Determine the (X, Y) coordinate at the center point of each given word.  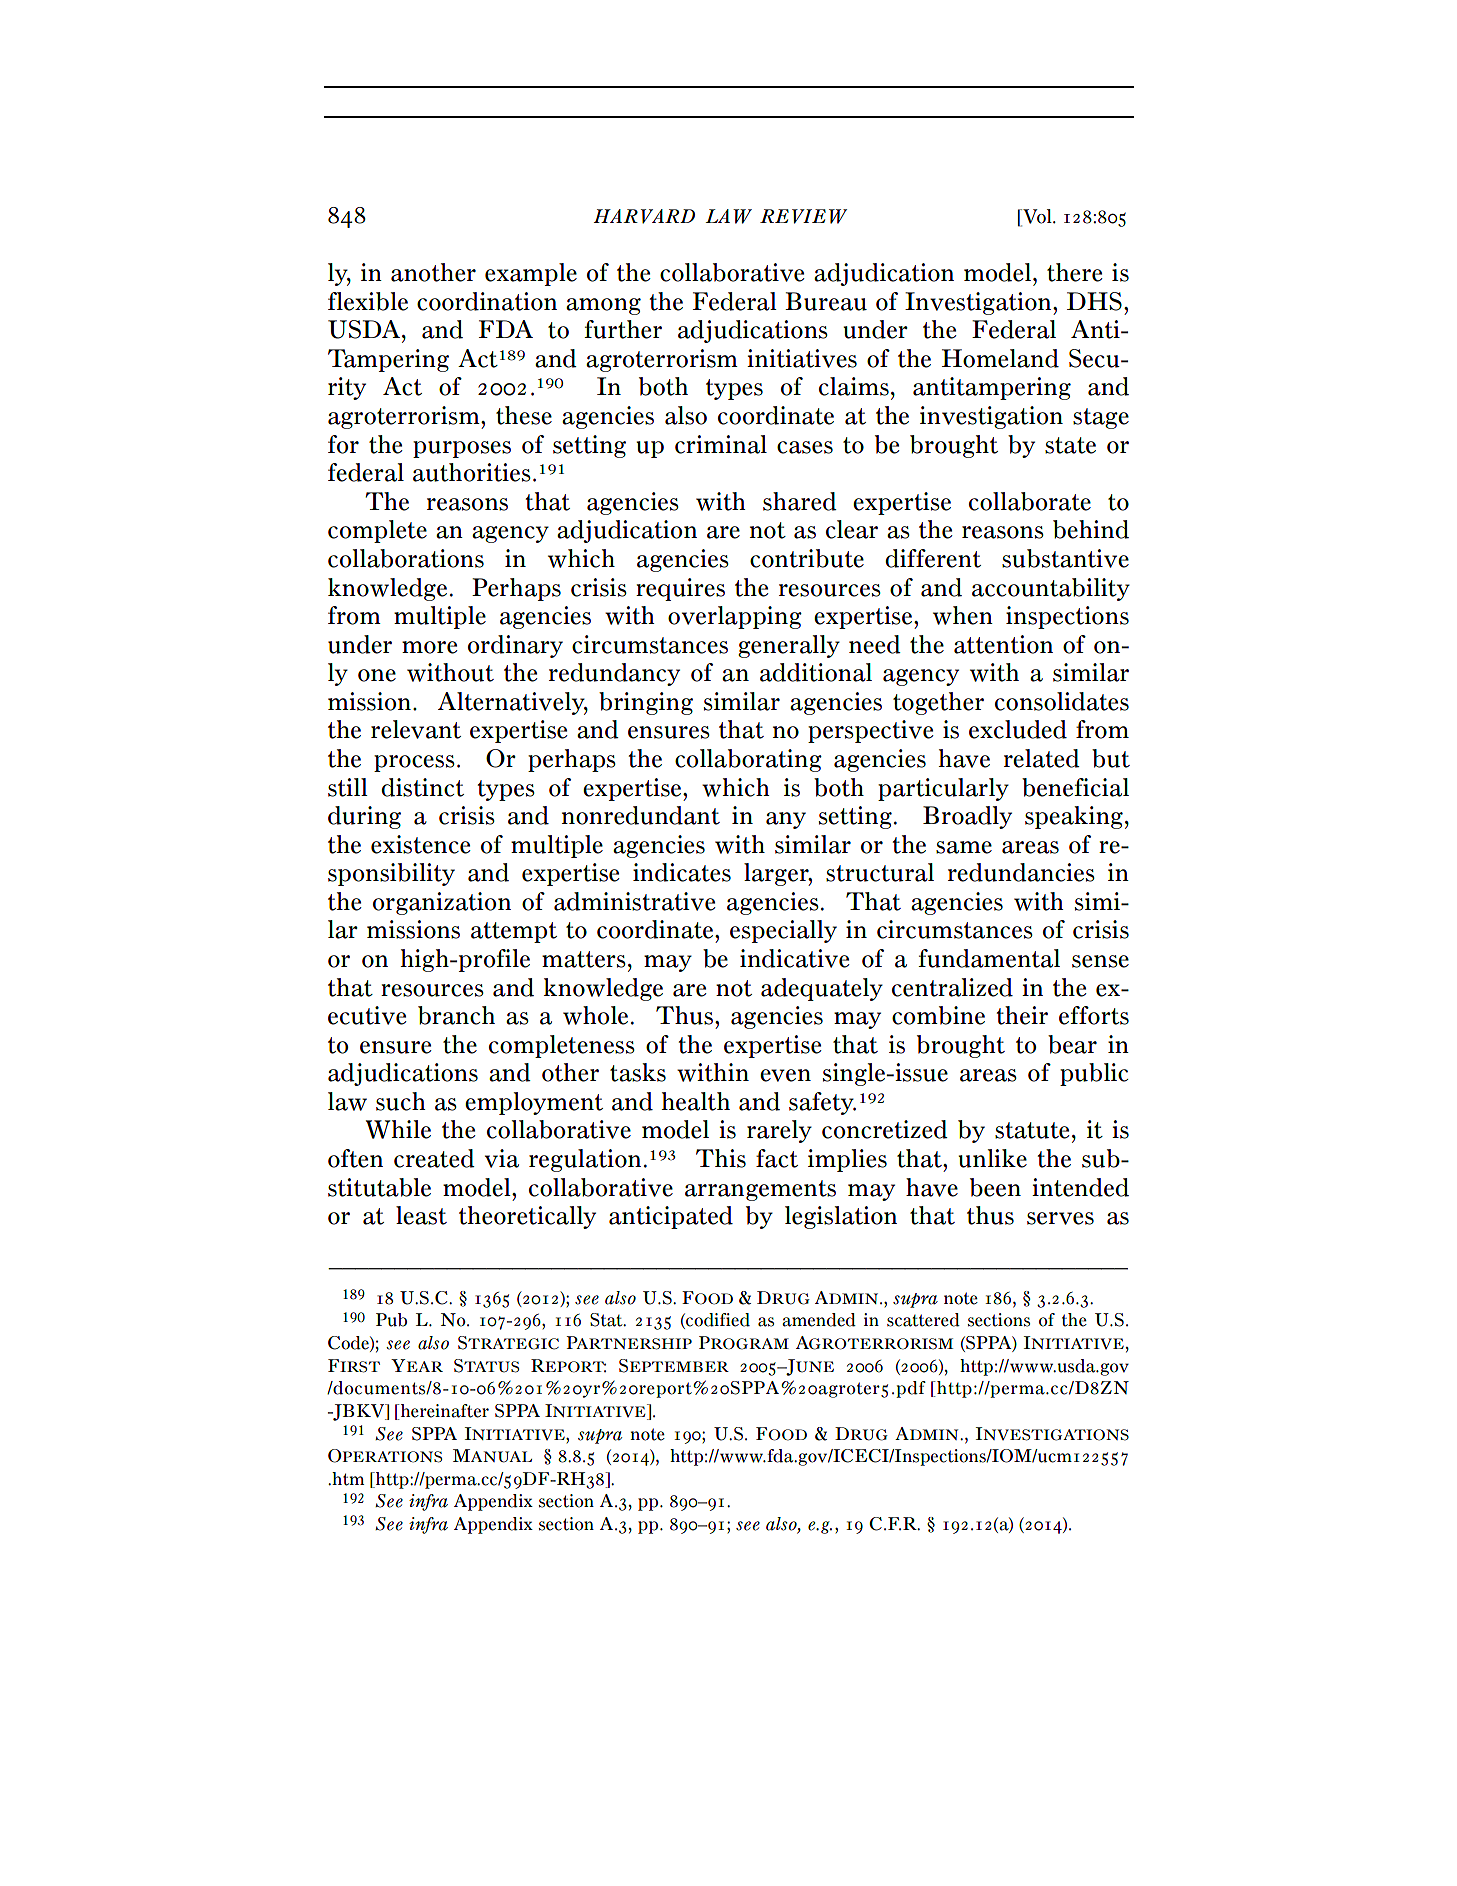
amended (819, 1320)
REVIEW (803, 216)
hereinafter (444, 1412)
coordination (487, 301)
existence (421, 844)
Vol (1037, 216)
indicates (682, 872)
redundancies (1021, 872)
